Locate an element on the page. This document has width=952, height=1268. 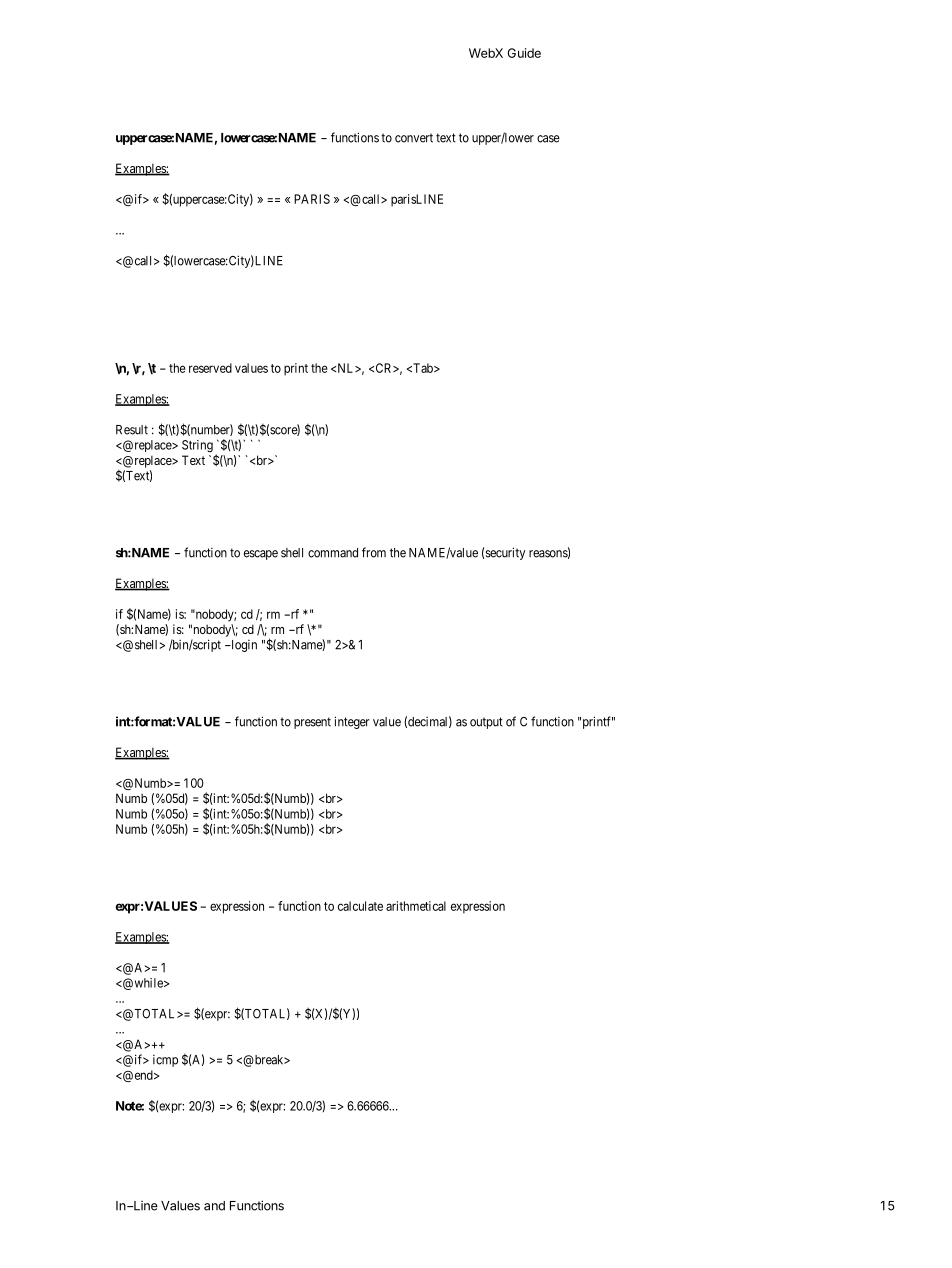
Result is located at coordinates (132, 430).
